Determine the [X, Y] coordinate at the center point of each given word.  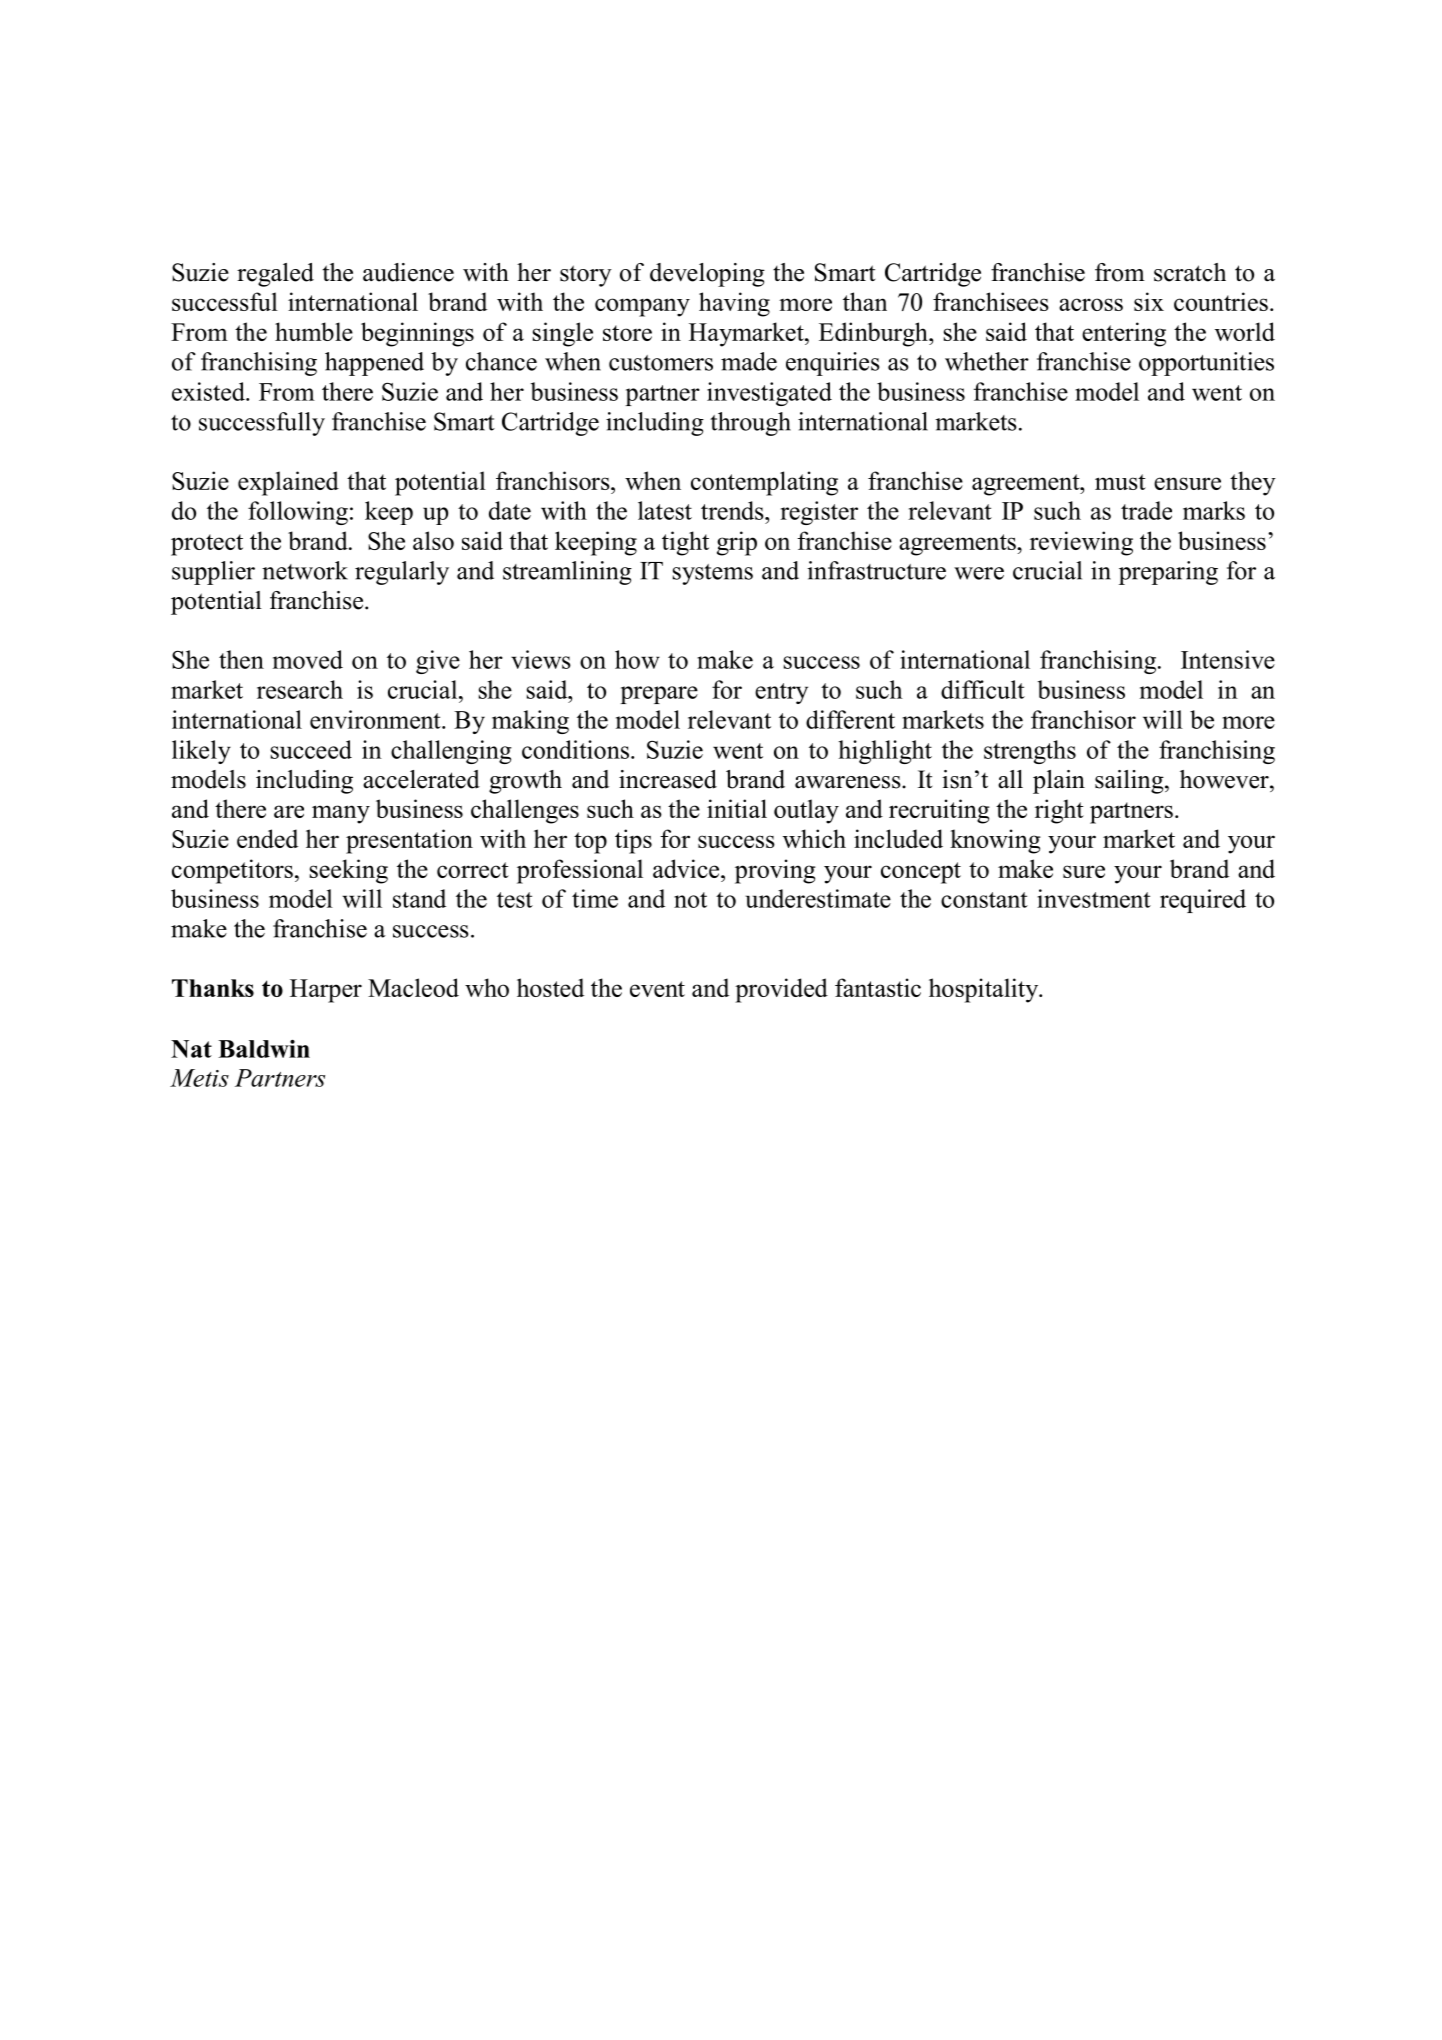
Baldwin [264, 1049]
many [341, 814]
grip [737, 543]
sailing [1130, 782]
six [1149, 301]
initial [737, 808]
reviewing [1081, 543]
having [734, 304]
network [305, 570]
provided [781, 990]
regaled [275, 275]
